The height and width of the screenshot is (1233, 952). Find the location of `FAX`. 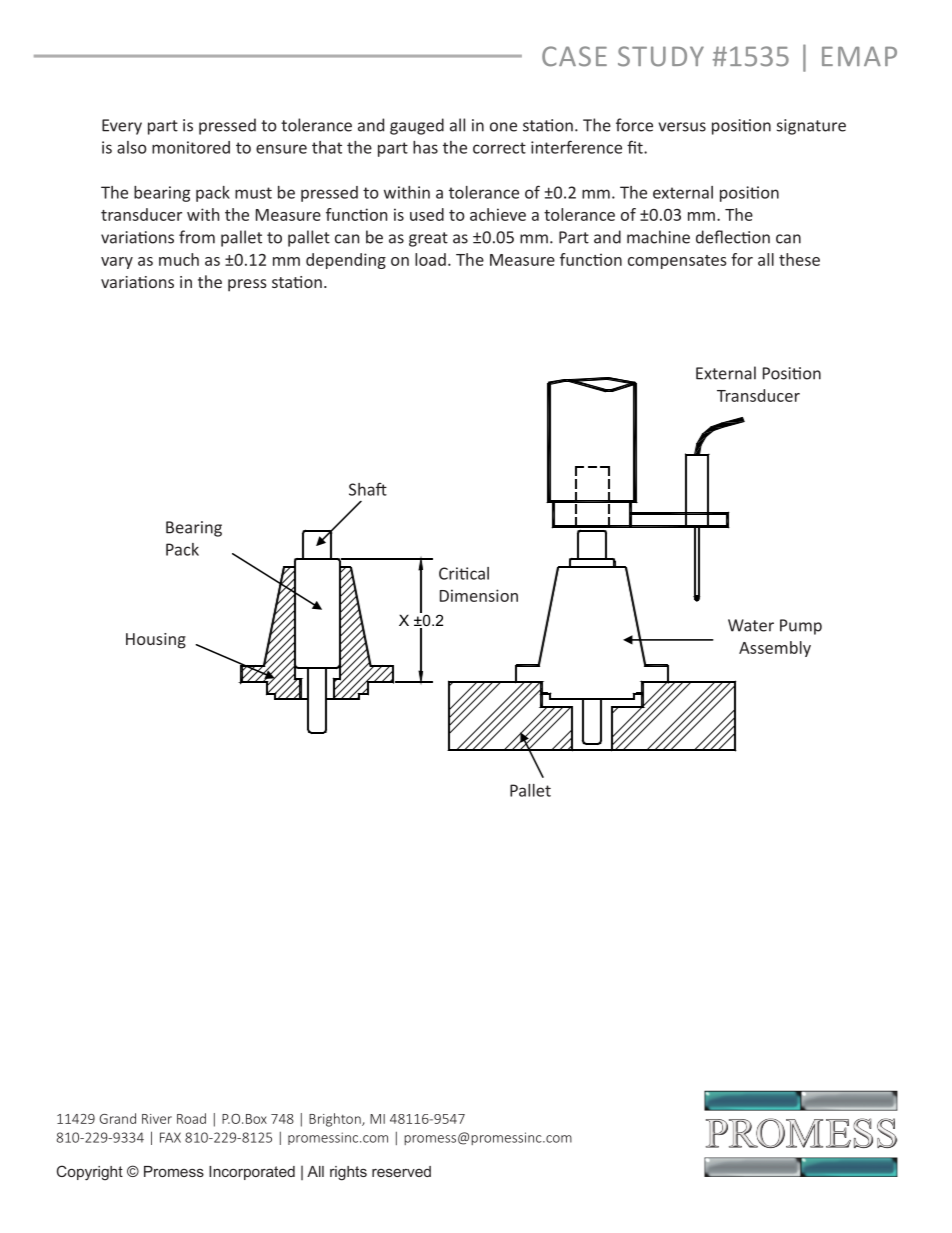

FAX is located at coordinates (170, 1137).
